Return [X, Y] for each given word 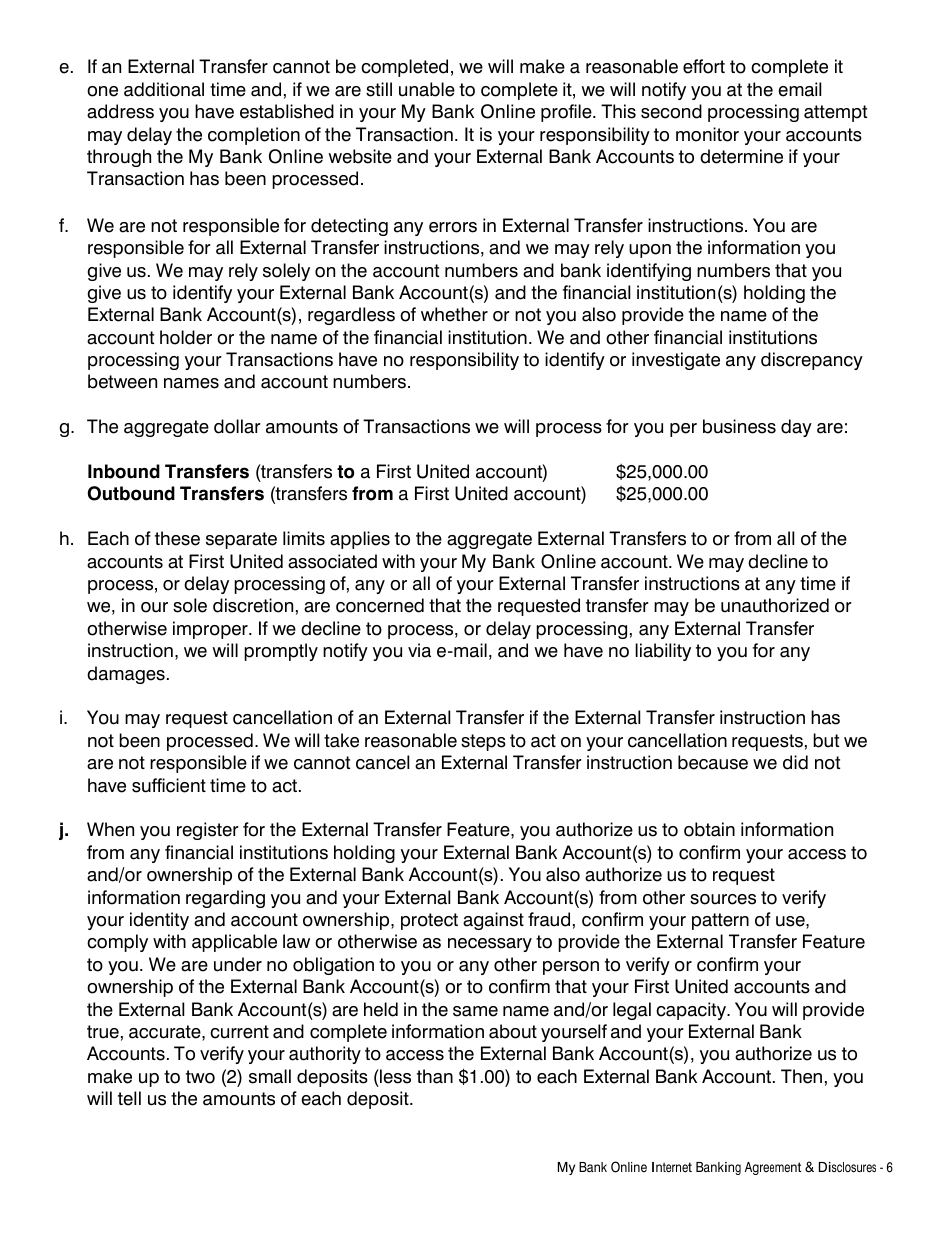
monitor [707, 134]
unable [427, 89]
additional [164, 89]
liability [663, 652]
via [419, 650]
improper [211, 630]
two [200, 1077]
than [435, 1076]
